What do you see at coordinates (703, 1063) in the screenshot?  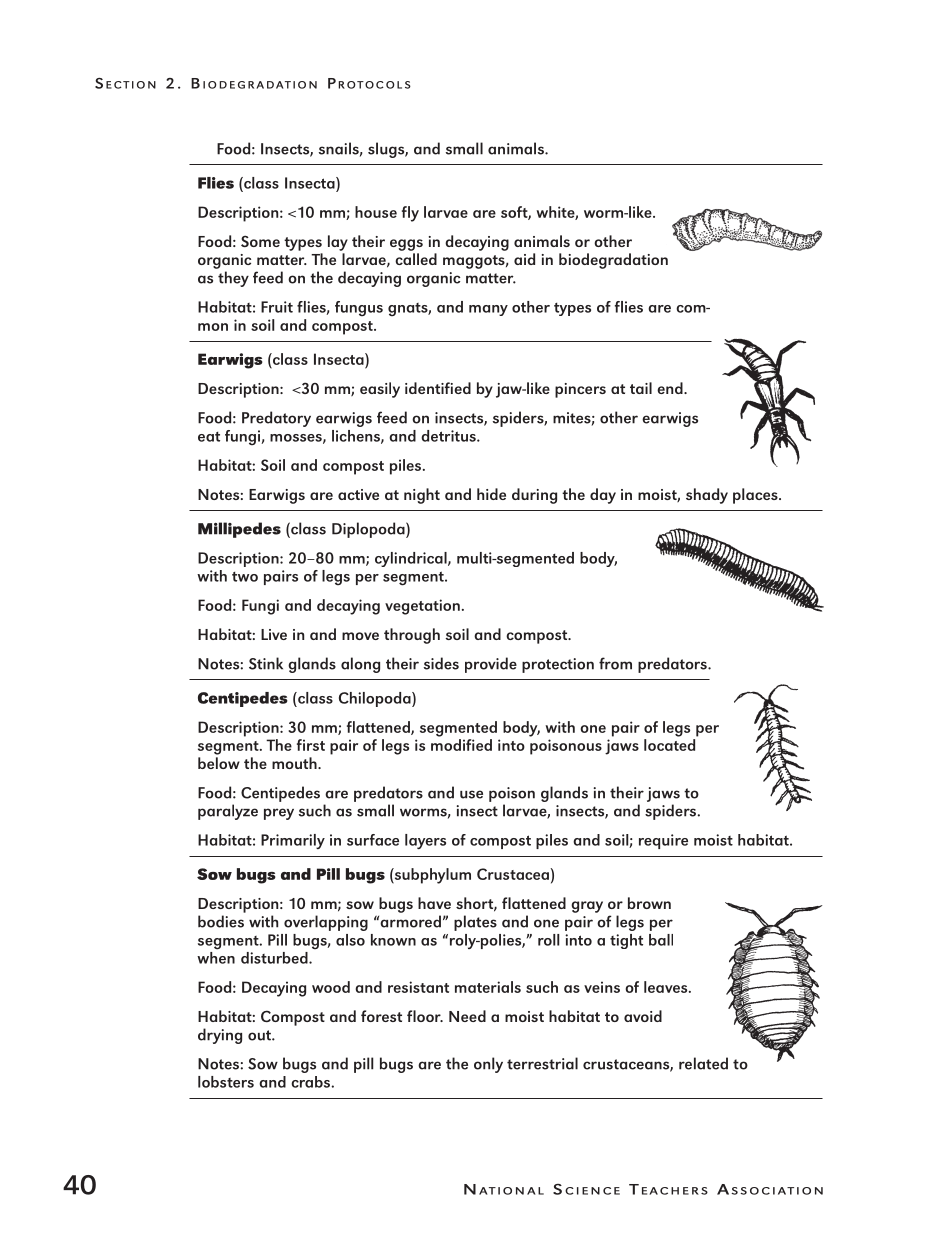 I see `related` at bounding box center [703, 1063].
